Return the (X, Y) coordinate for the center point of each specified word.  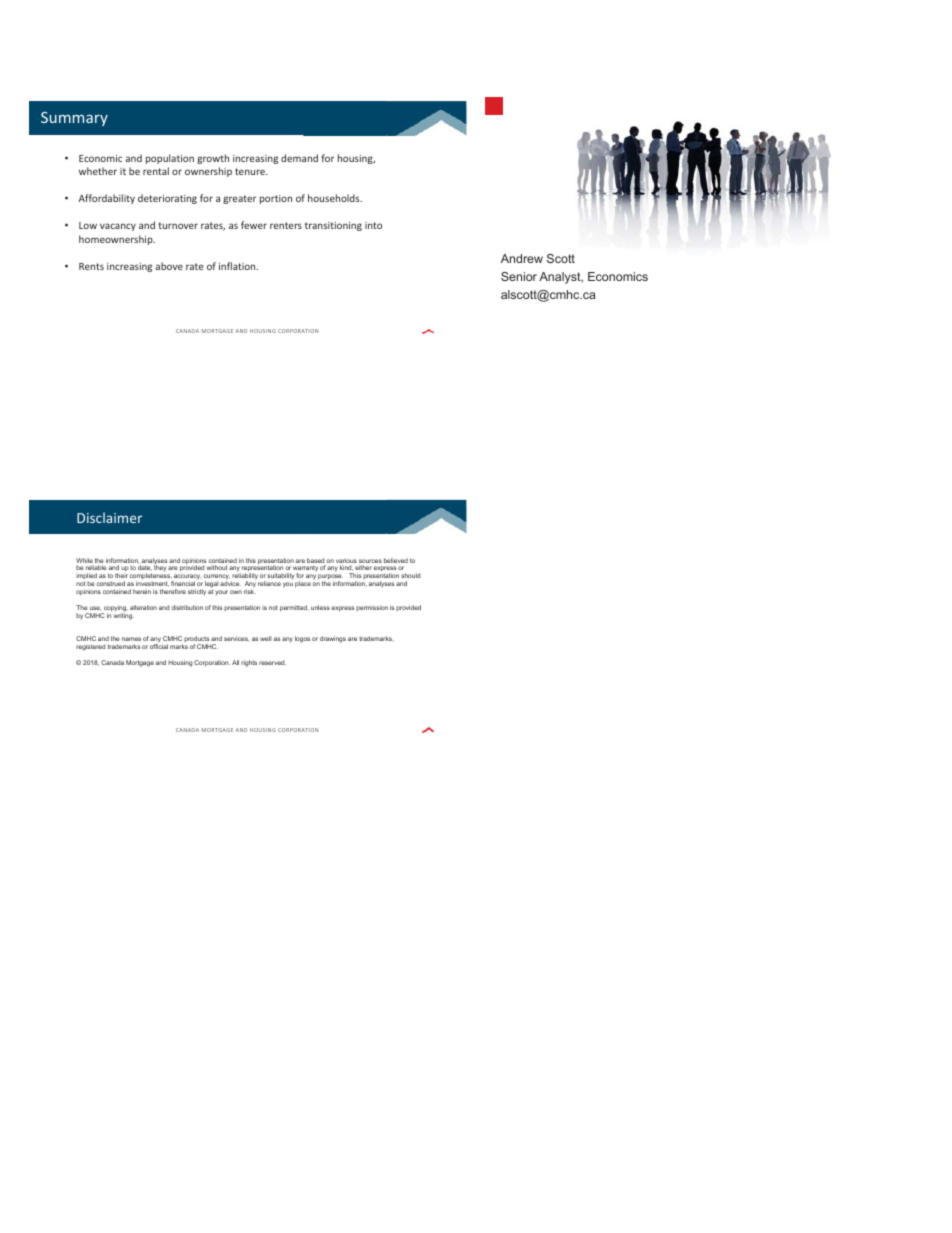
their (121, 575)
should (410, 575)
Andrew (522, 258)
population (170, 159)
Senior (519, 276)
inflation (238, 266)
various (346, 562)
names (131, 639)
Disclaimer (109, 517)
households (335, 198)
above (169, 266)
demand (299, 158)
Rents (91, 266)
